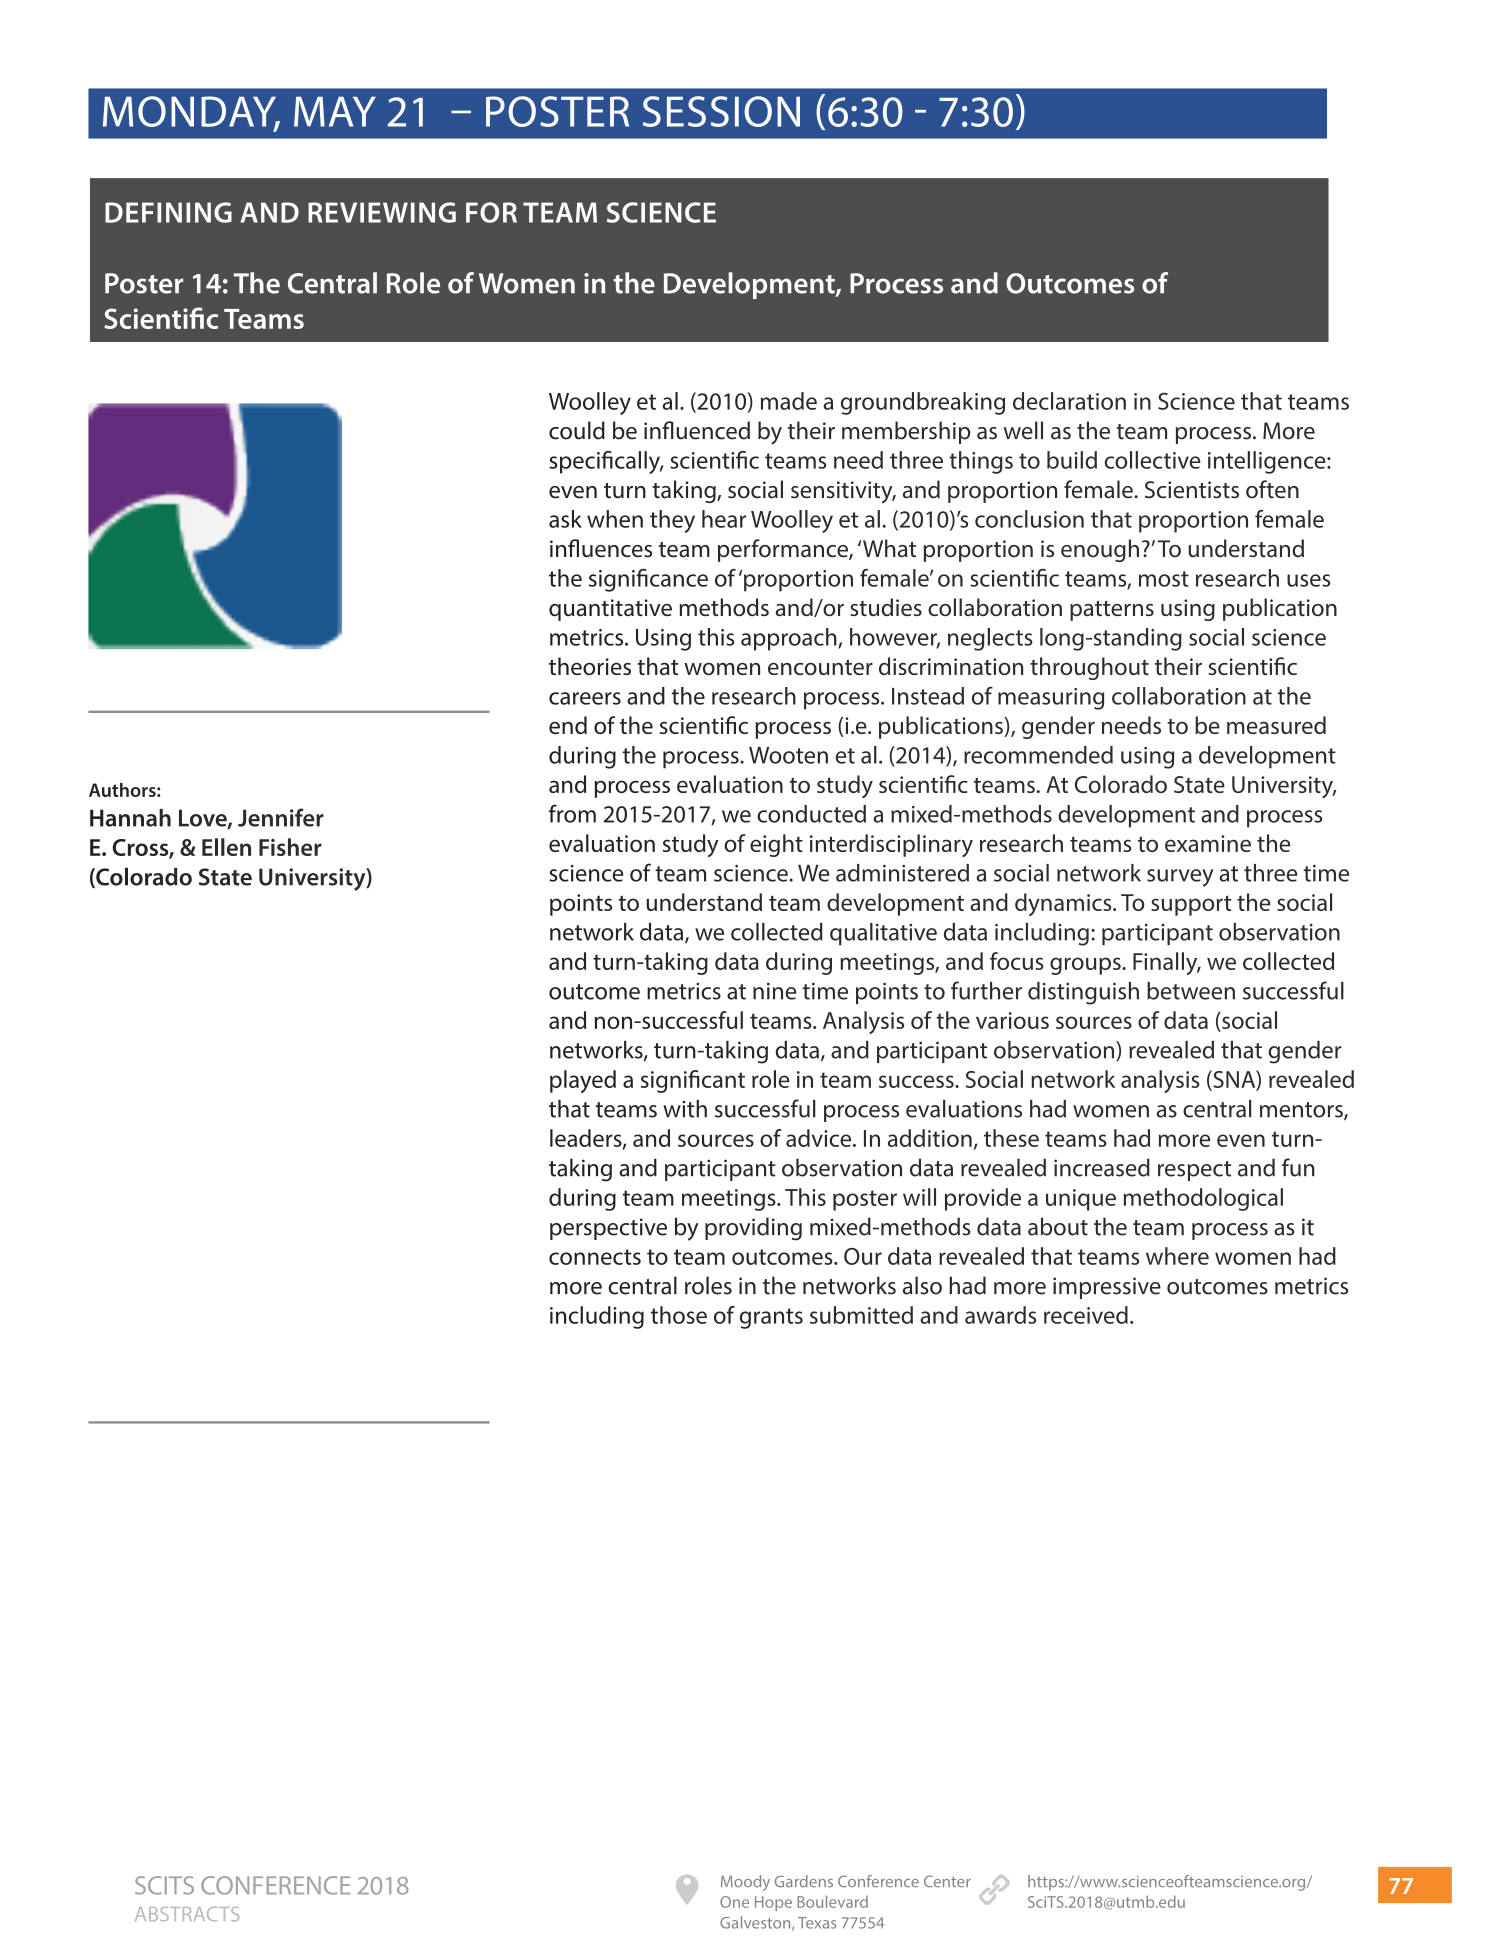 The width and height of the screenshot is (1504, 1946). I want to click on ABSTRACTS, so click(187, 1914).
